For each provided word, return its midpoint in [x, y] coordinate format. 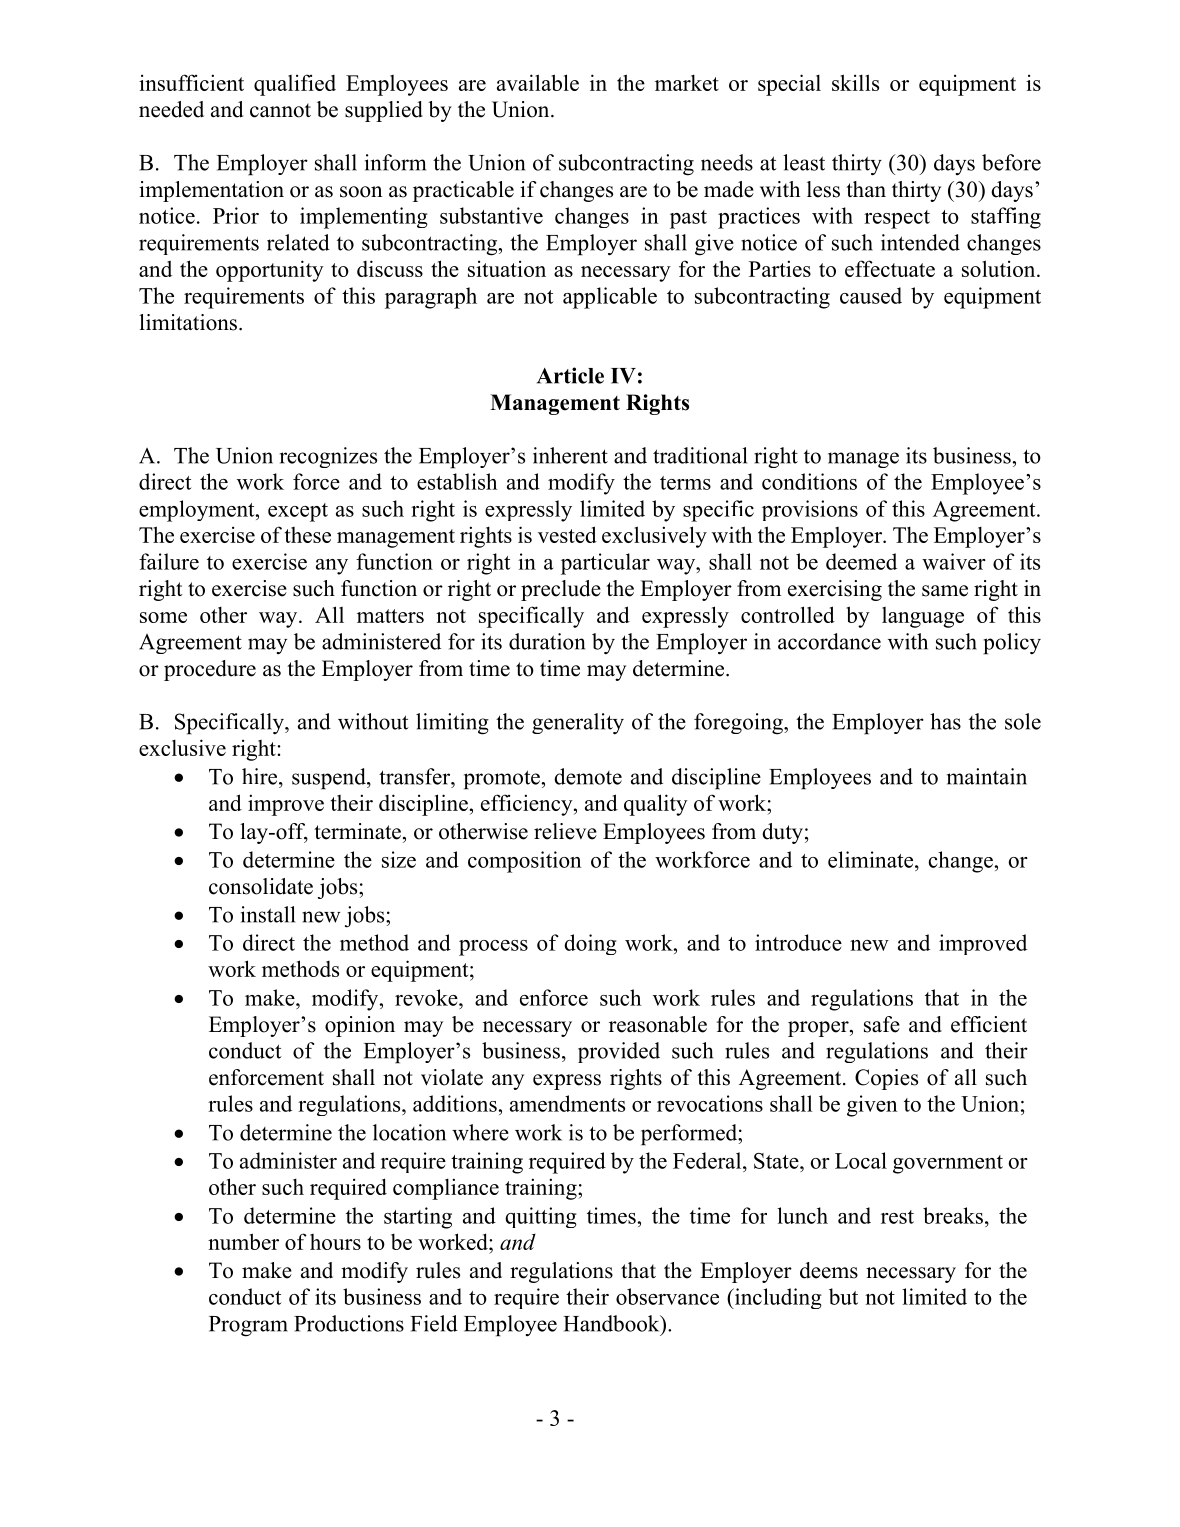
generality [578, 724]
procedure [210, 670]
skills [855, 82]
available [538, 82]
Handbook [612, 1323]
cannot [280, 110]
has [945, 721]
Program [248, 1326]
